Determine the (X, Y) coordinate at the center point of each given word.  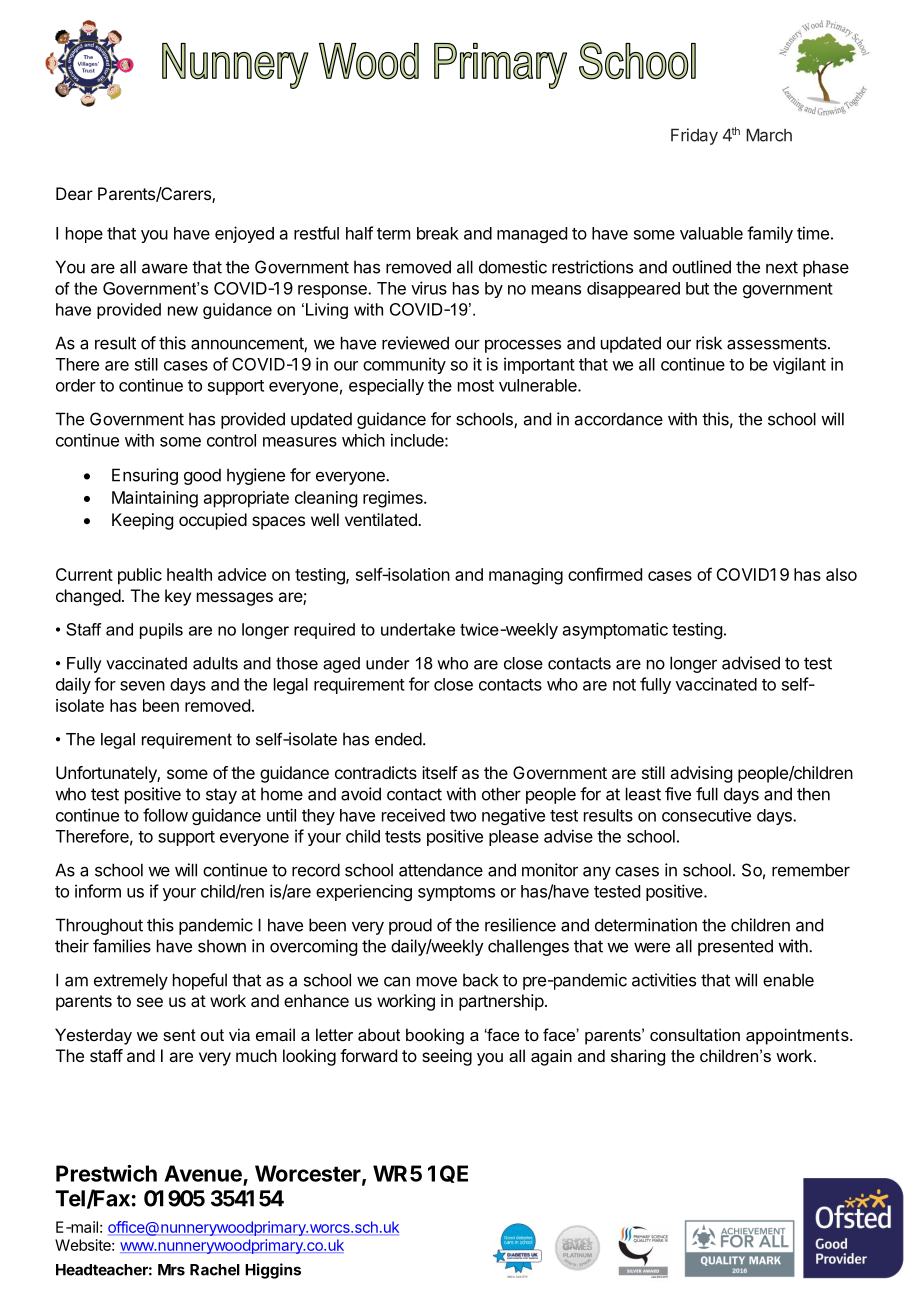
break (438, 233)
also (841, 574)
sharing (638, 1057)
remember (811, 870)
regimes (394, 499)
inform (98, 891)
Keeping (142, 521)
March (769, 135)
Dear (74, 193)
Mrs (171, 1270)
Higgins (273, 1271)
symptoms (456, 893)
